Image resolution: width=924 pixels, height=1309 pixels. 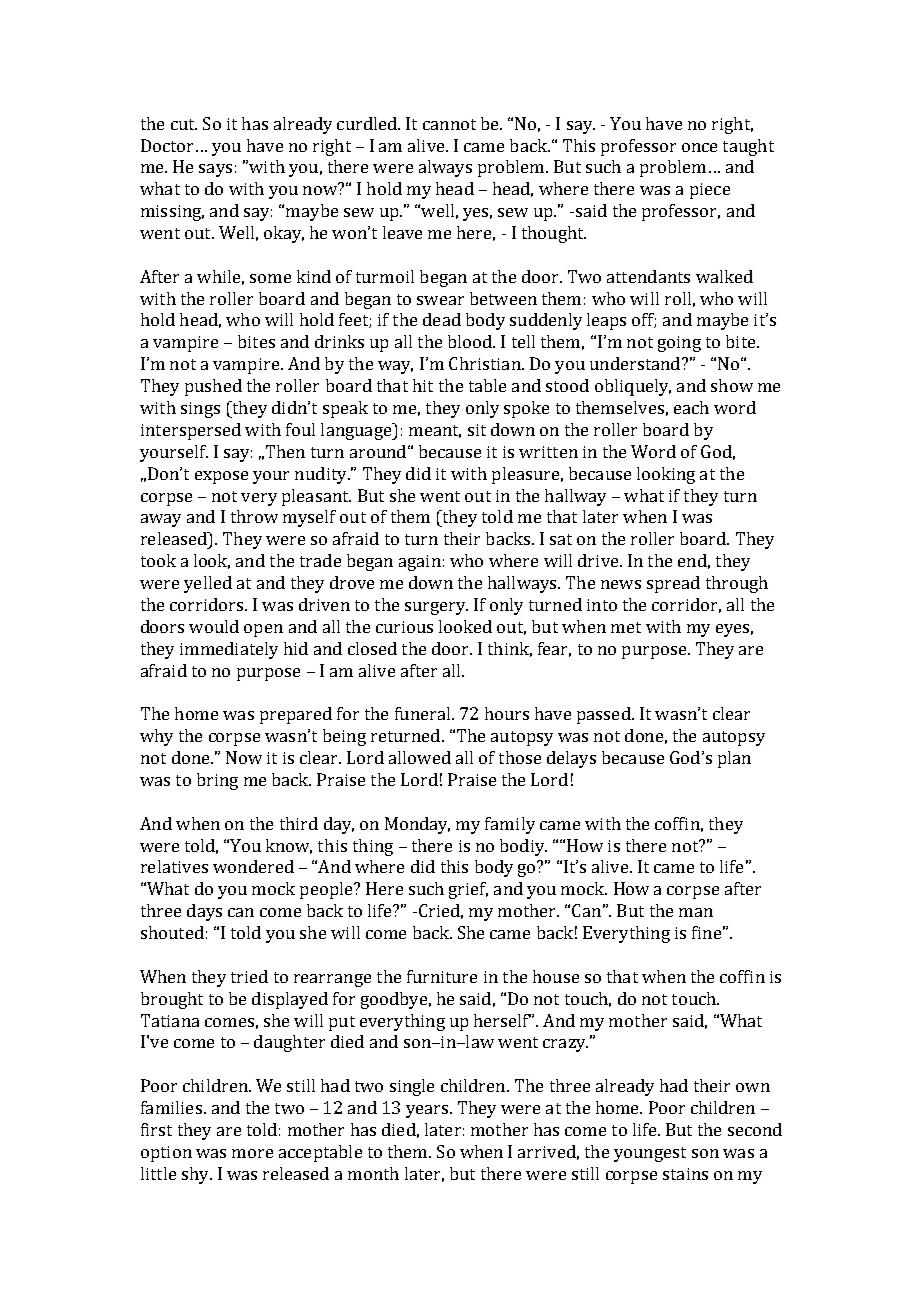 What do you see at coordinates (468, 890) in the page?
I see `grief` at bounding box center [468, 890].
